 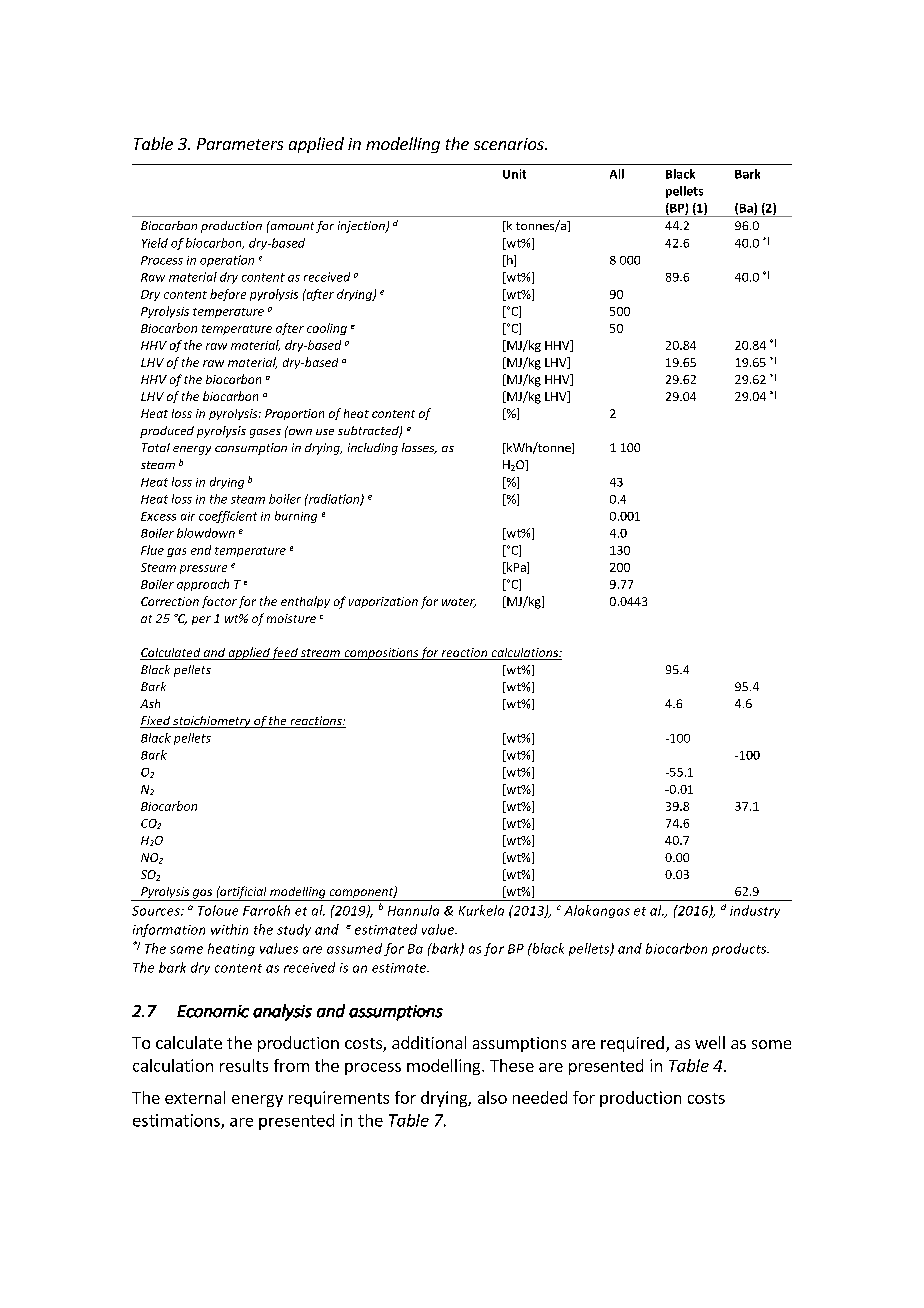 I want to click on water, so click(x=459, y=603).
